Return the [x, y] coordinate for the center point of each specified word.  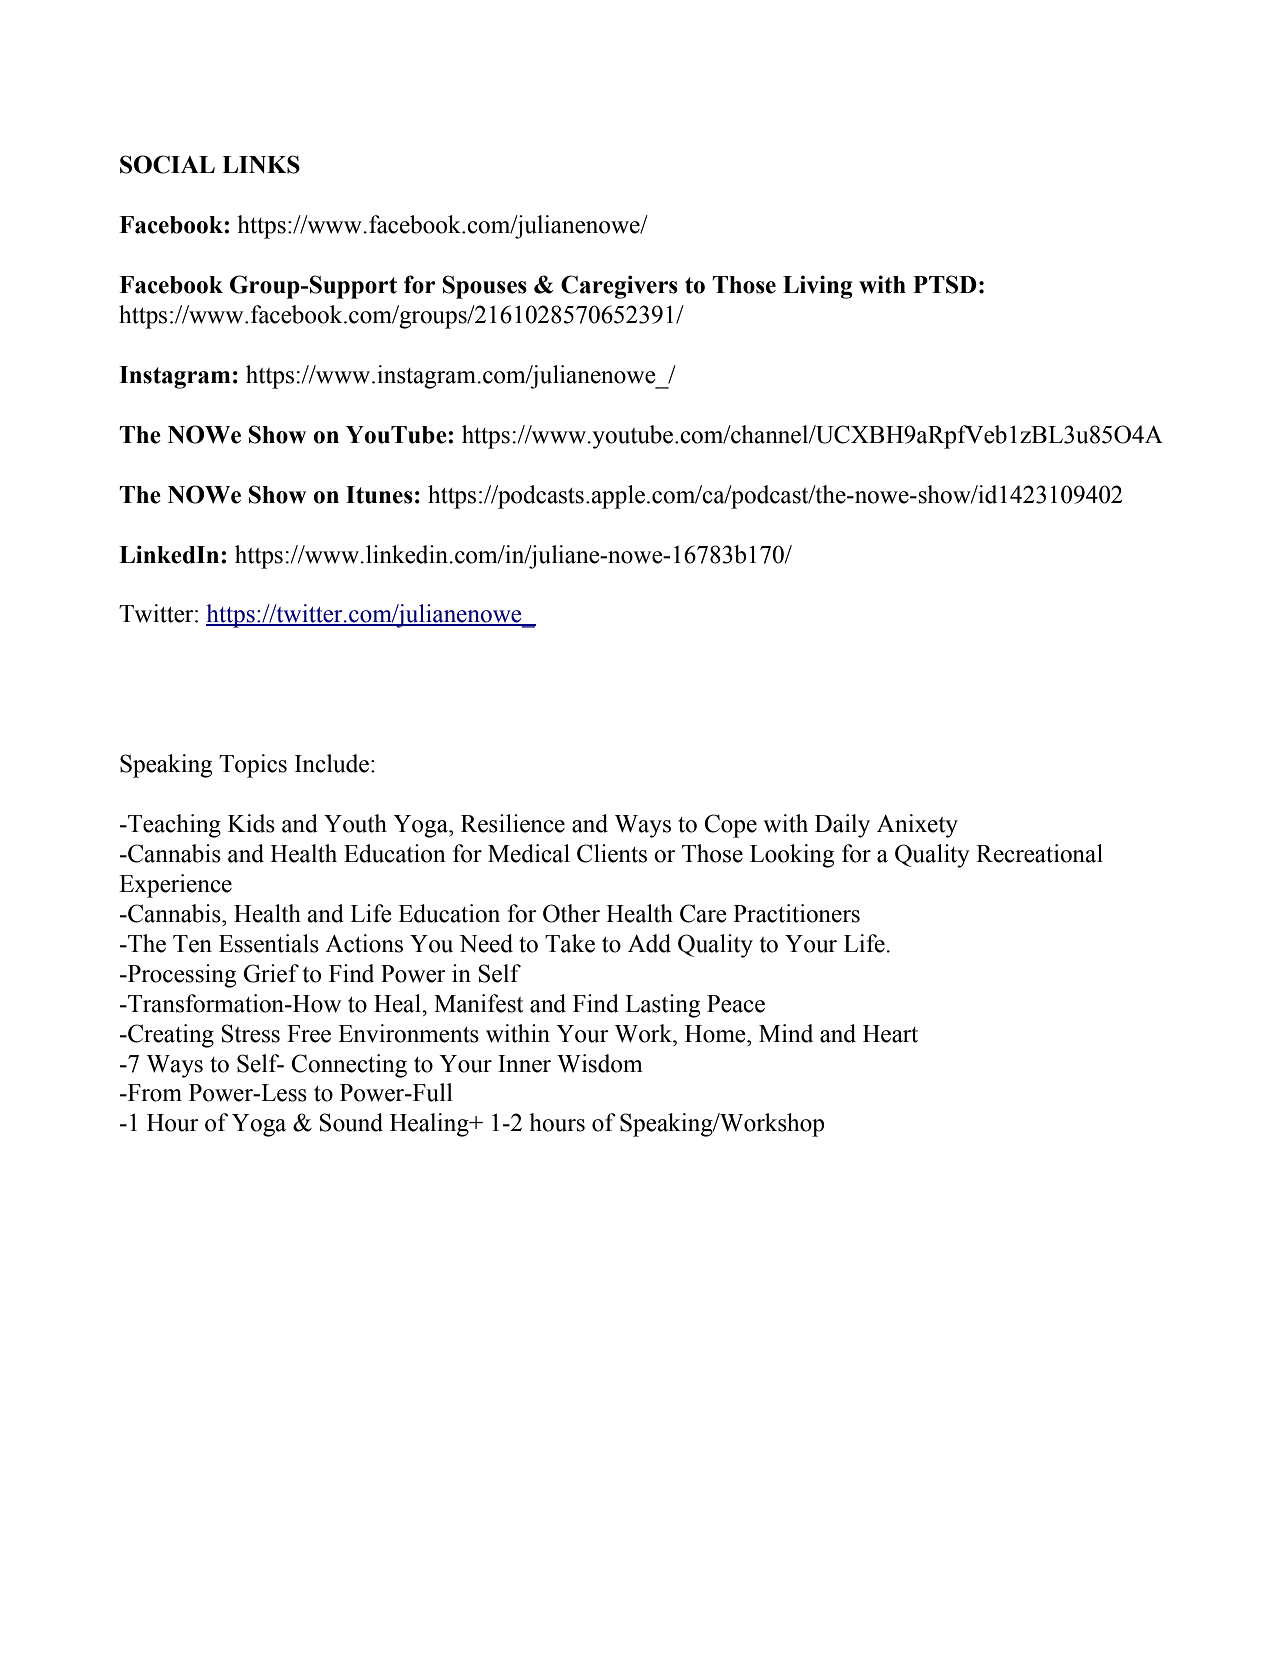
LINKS [261, 164]
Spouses [485, 287]
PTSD [945, 284]
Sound [351, 1122]
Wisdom [600, 1063]
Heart [890, 1034]
